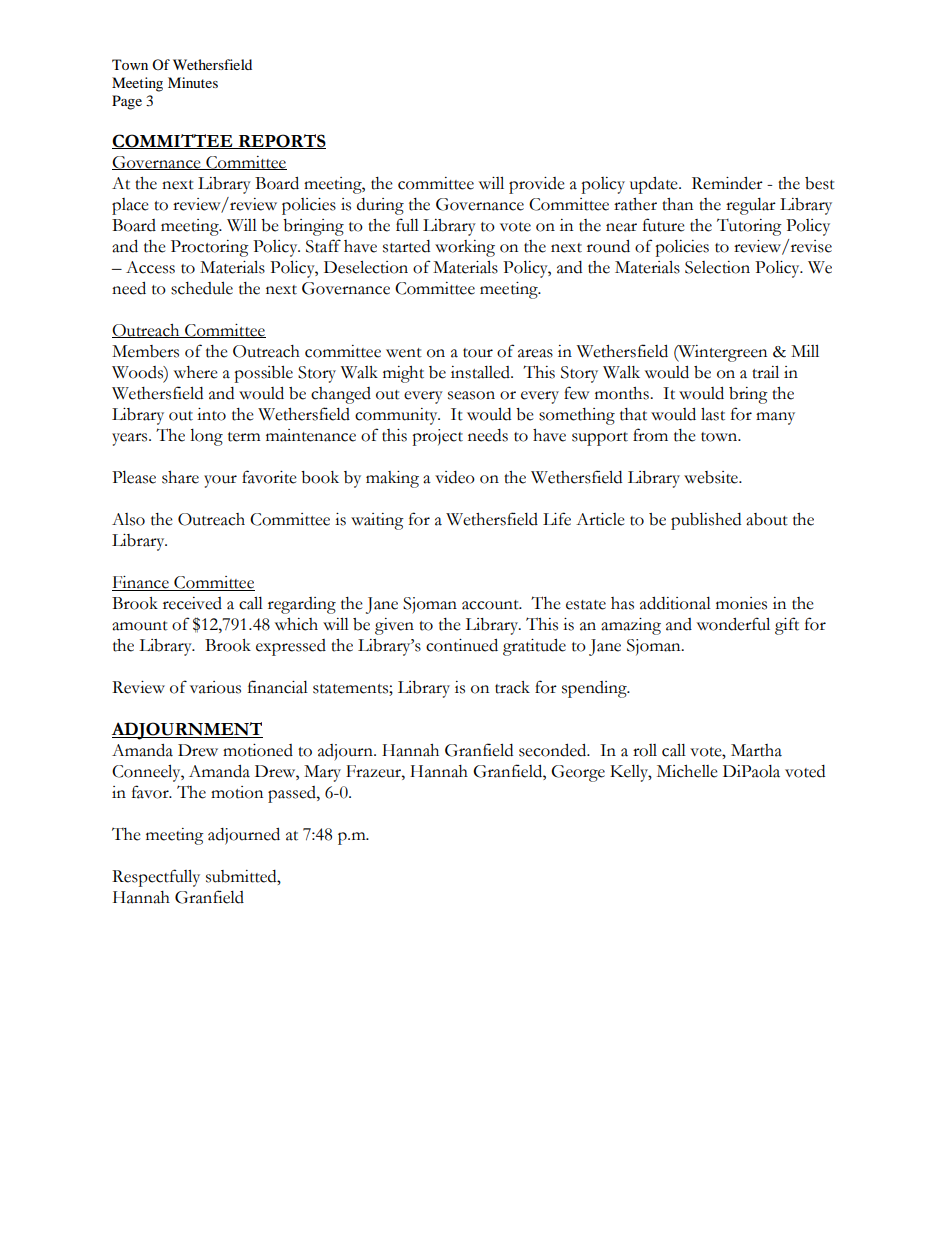 The width and height of the screenshot is (952, 1233). What do you see at coordinates (202, 288) in the screenshot?
I see `schedule` at bounding box center [202, 288].
